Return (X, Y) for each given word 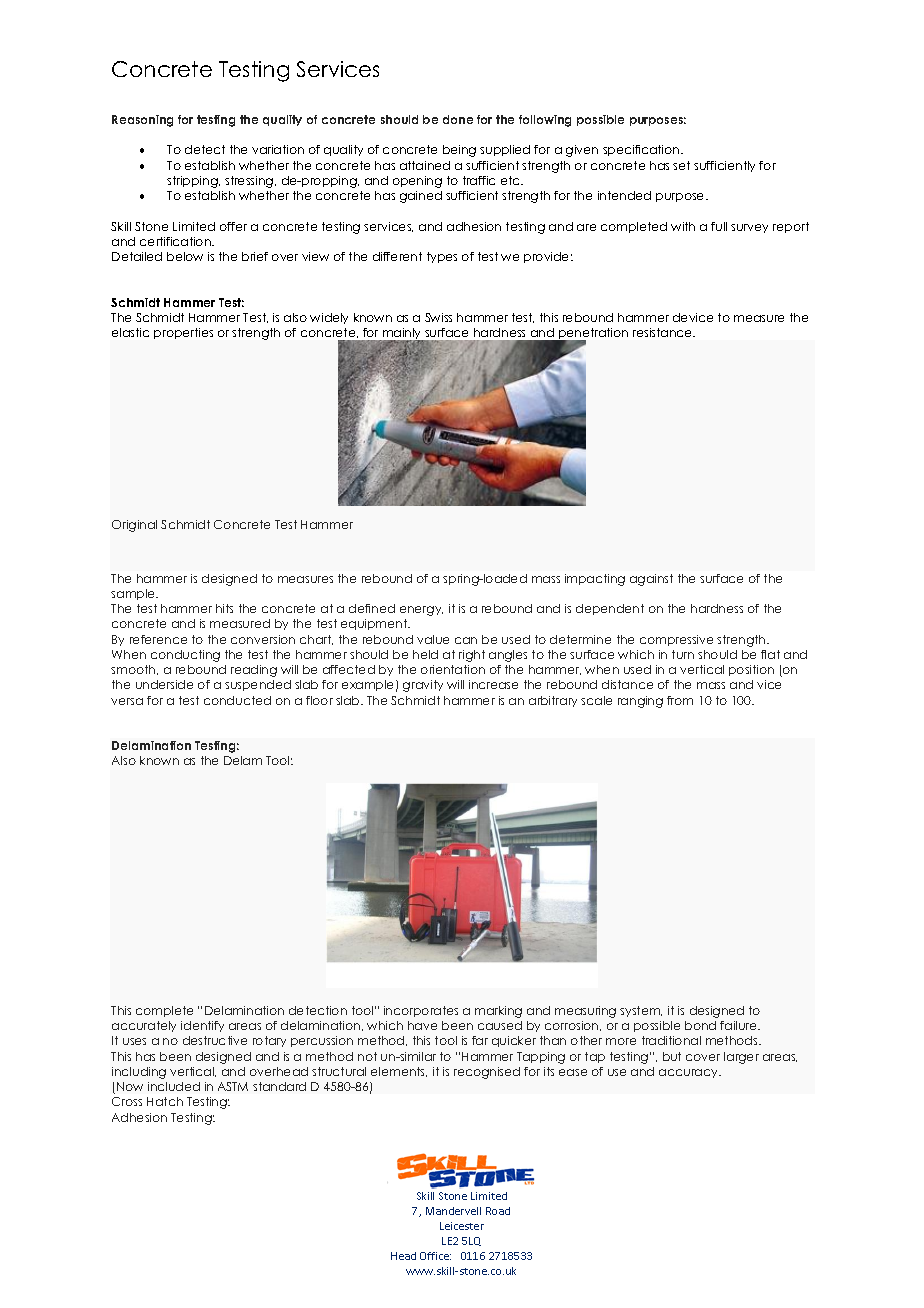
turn (683, 654)
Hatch (165, 1101)
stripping (193, 182)
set (681, 165)
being (459, 151)
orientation (453, 669)
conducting (185, 656)
